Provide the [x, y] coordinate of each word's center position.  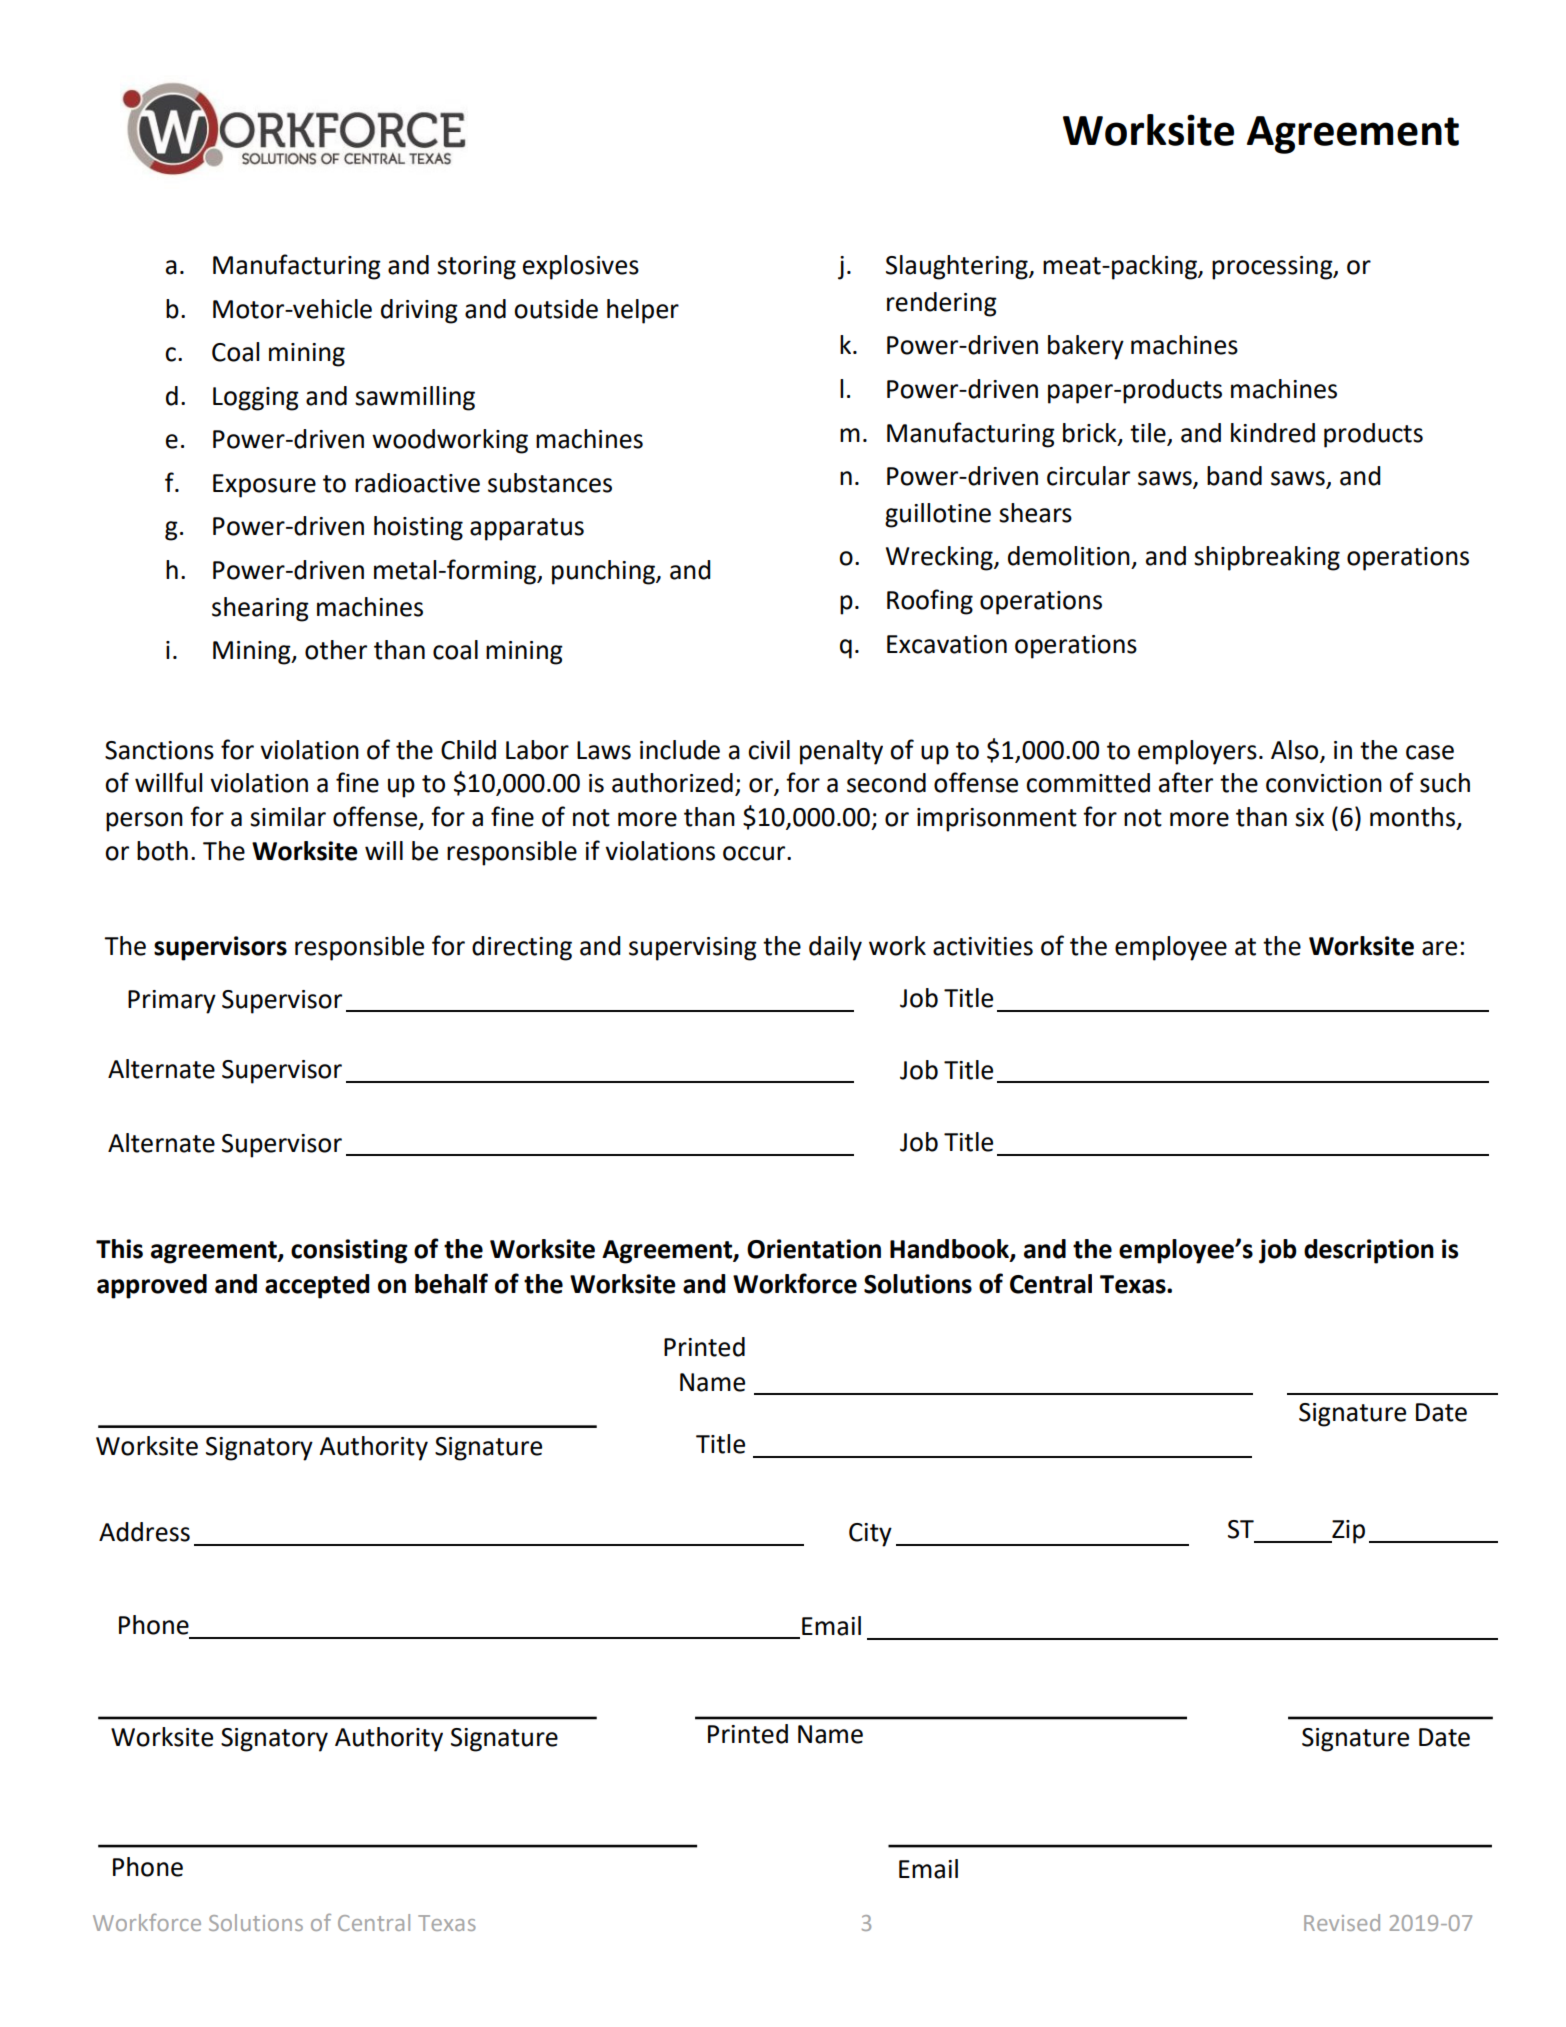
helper [643, 311]
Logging [256, 399]
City [870, 1535]
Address [144, 1532]
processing [1273, 268]
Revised [1342, 1922]
